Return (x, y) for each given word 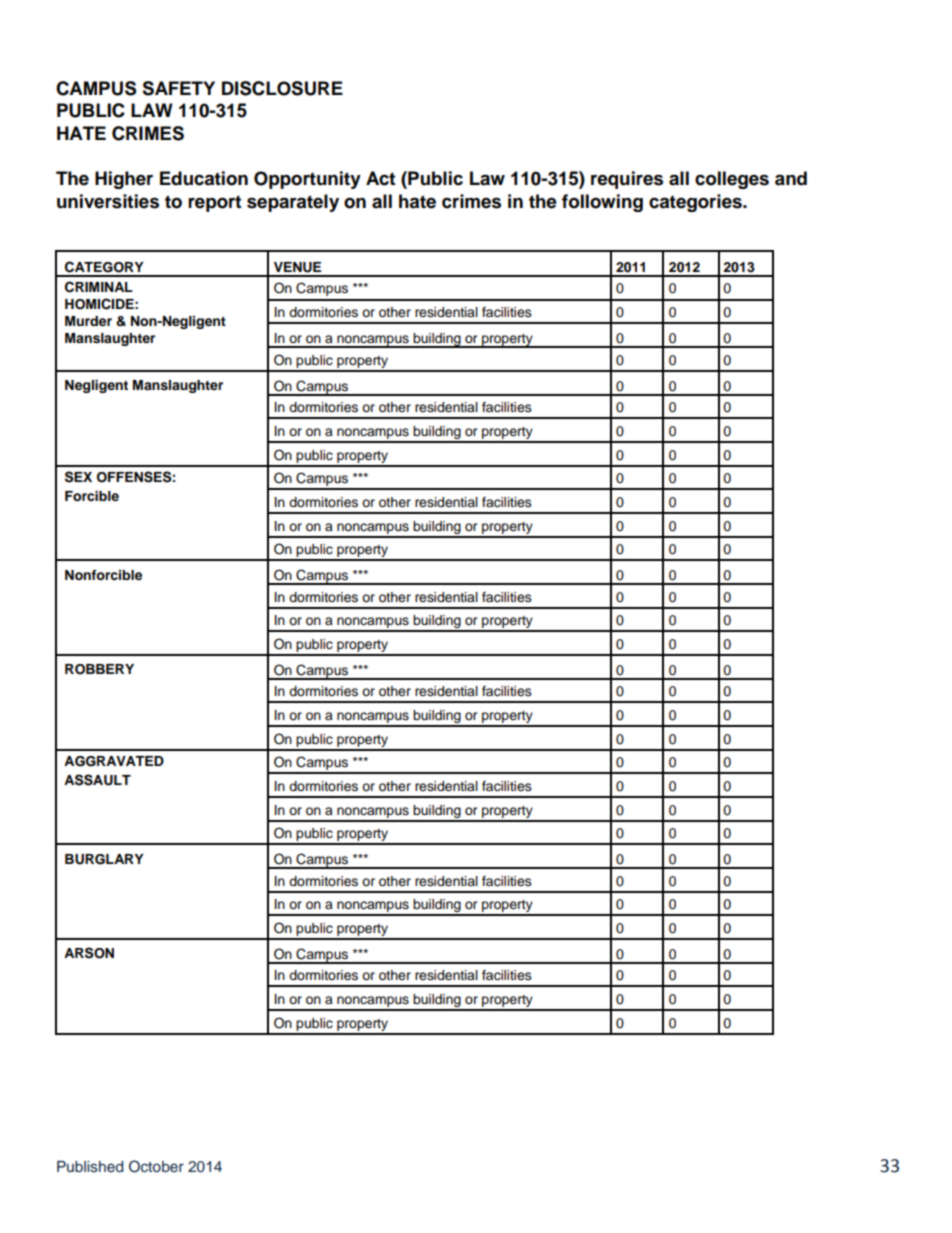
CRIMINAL (99, 287)
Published (90, 1166)
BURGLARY (104, 859)
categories (696, 203)
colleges (732, 180)
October (156, 1166)
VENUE (297, 267)
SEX (78, 477)
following (602, 203)
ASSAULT (97, 780)
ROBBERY (99, 669)
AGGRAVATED (114, 761)
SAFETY (178, 88)
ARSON (89, 953)
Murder (88, 321)
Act (380, 178)
